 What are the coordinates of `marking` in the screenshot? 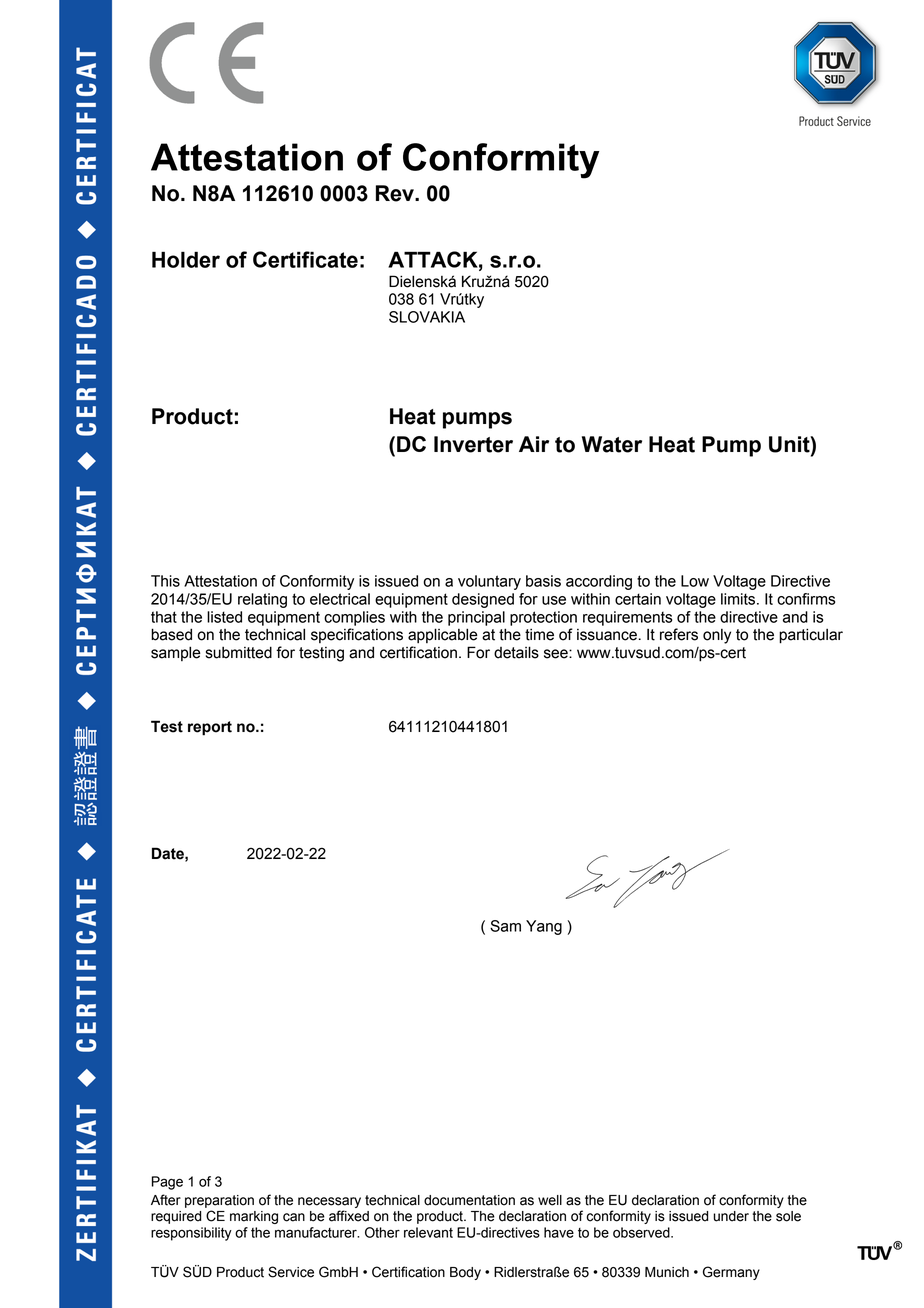 It's located at (254, 1217).
